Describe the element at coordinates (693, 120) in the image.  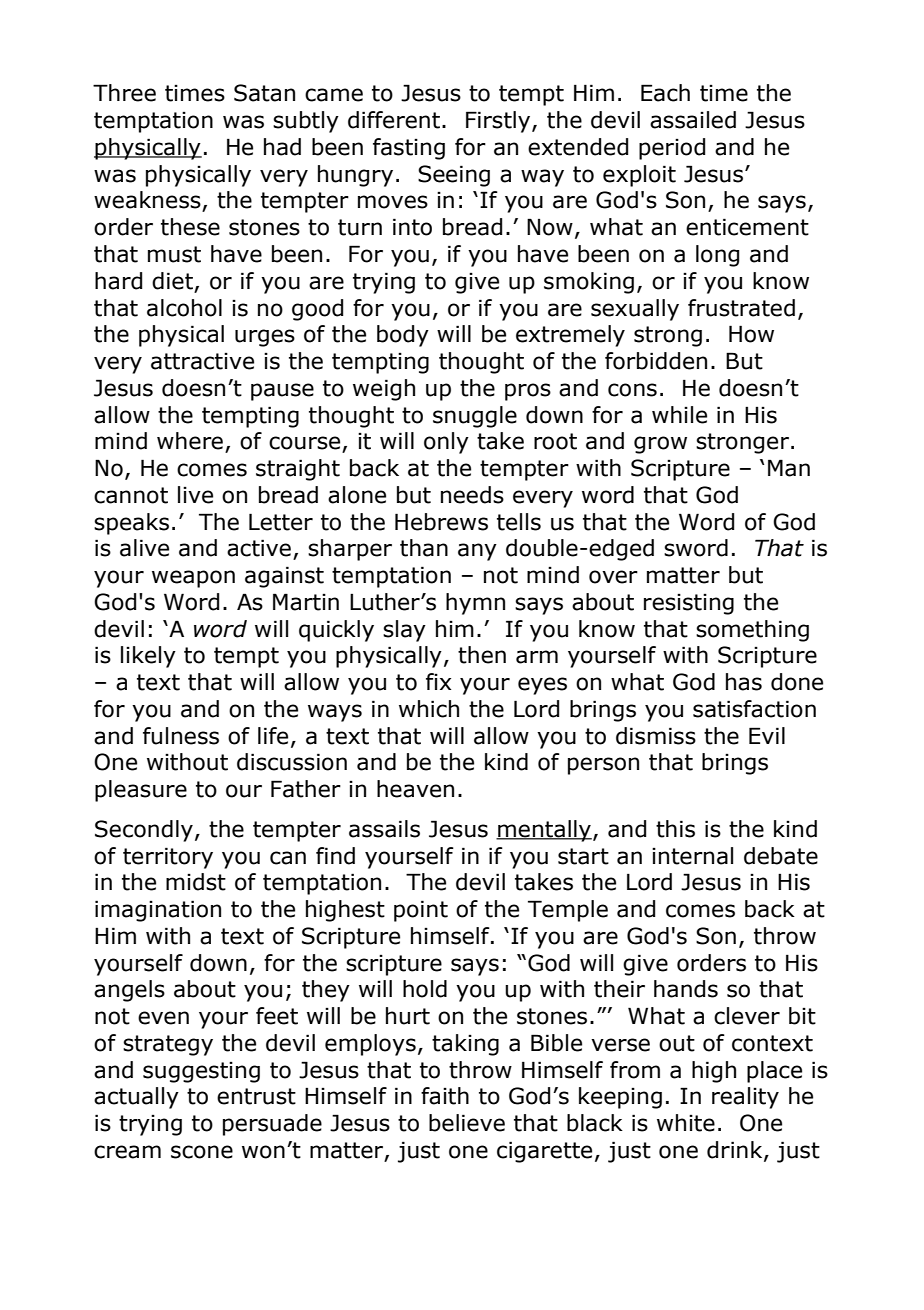
I see `assailed` at that location.
